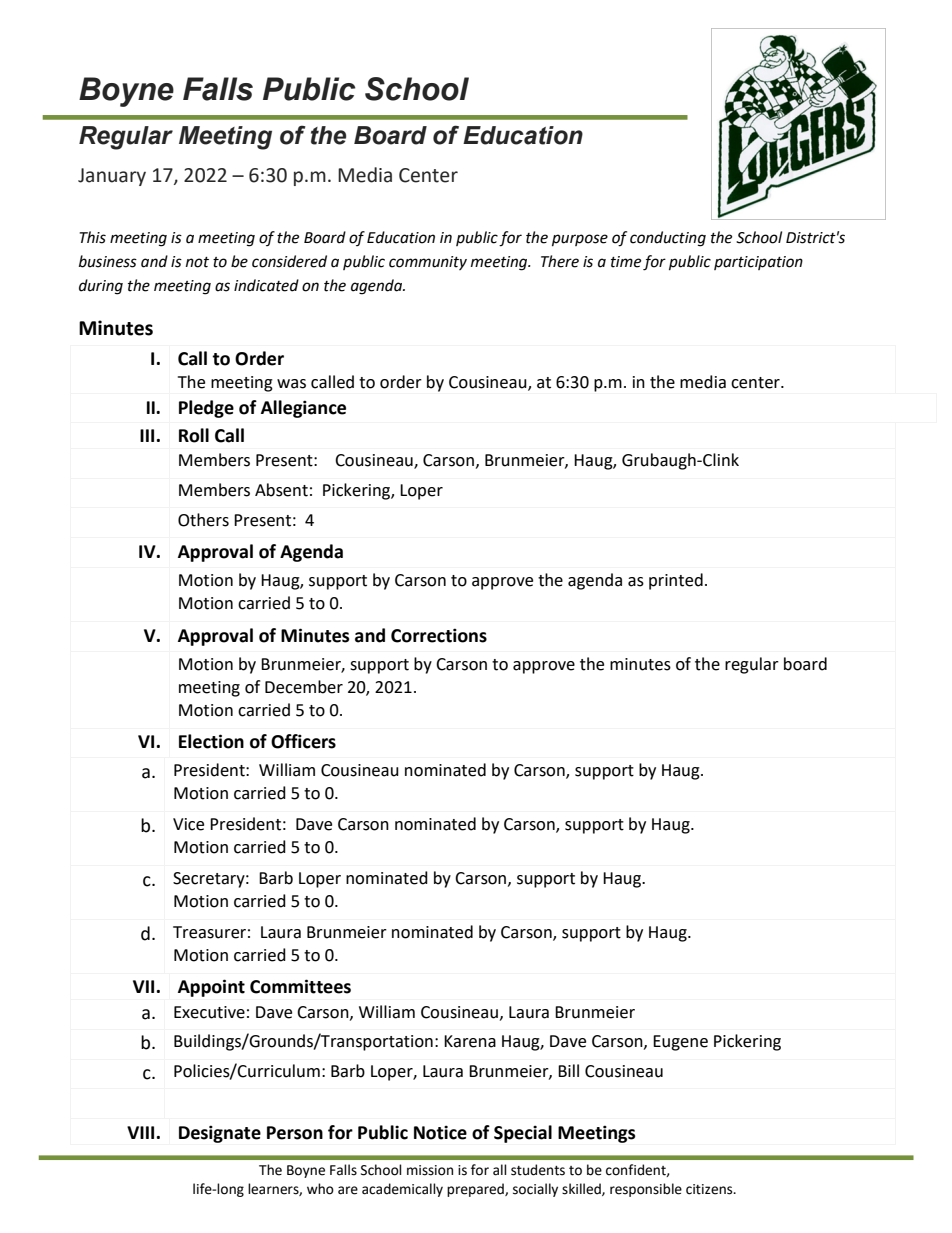 The width and height of the document is (952, 1233). I want to click on citizens, so click(710, 1189).
